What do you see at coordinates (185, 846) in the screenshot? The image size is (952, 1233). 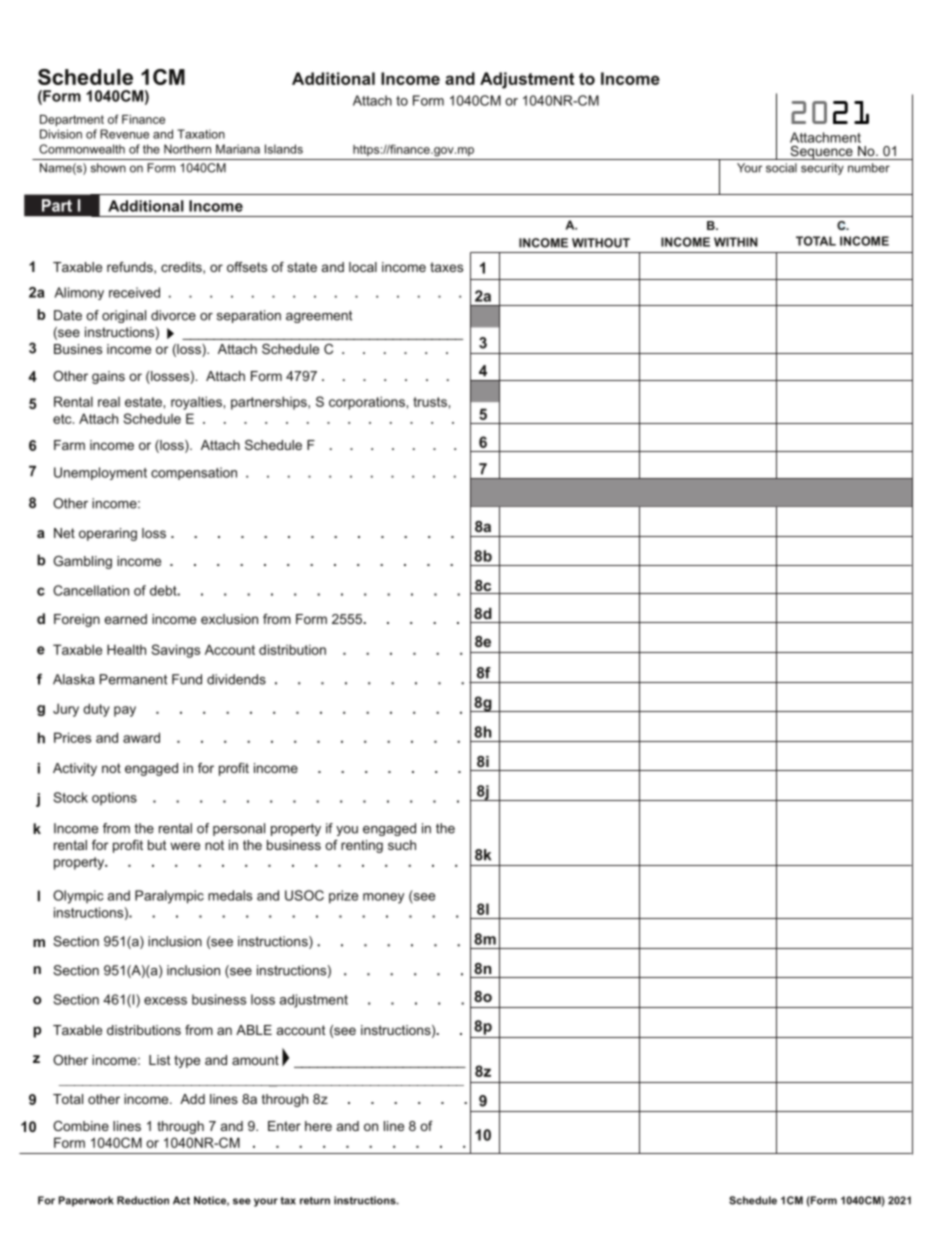 I see `were` at bounding box center [185, 846].
